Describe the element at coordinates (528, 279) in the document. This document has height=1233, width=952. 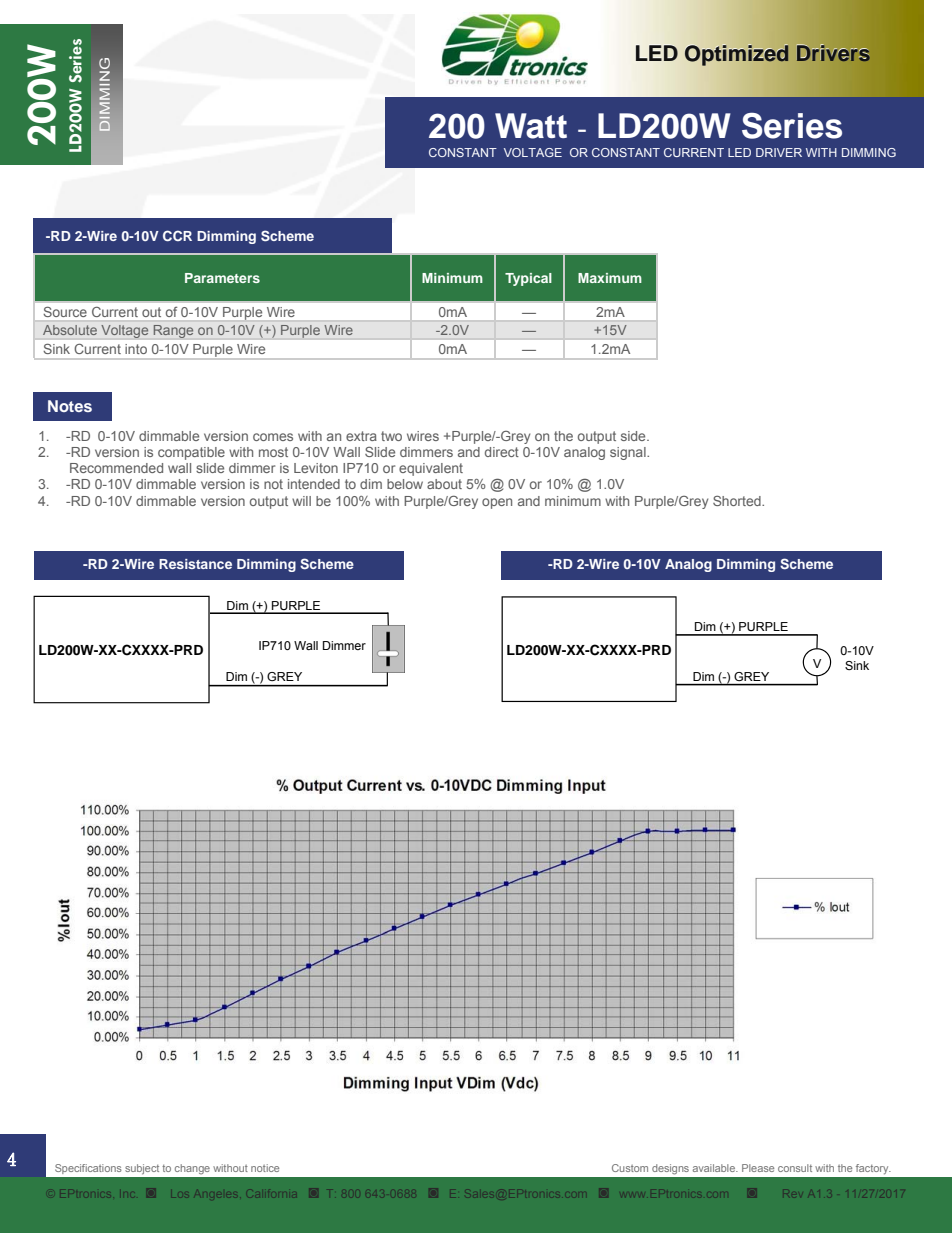
I see `Typical` at that location.
